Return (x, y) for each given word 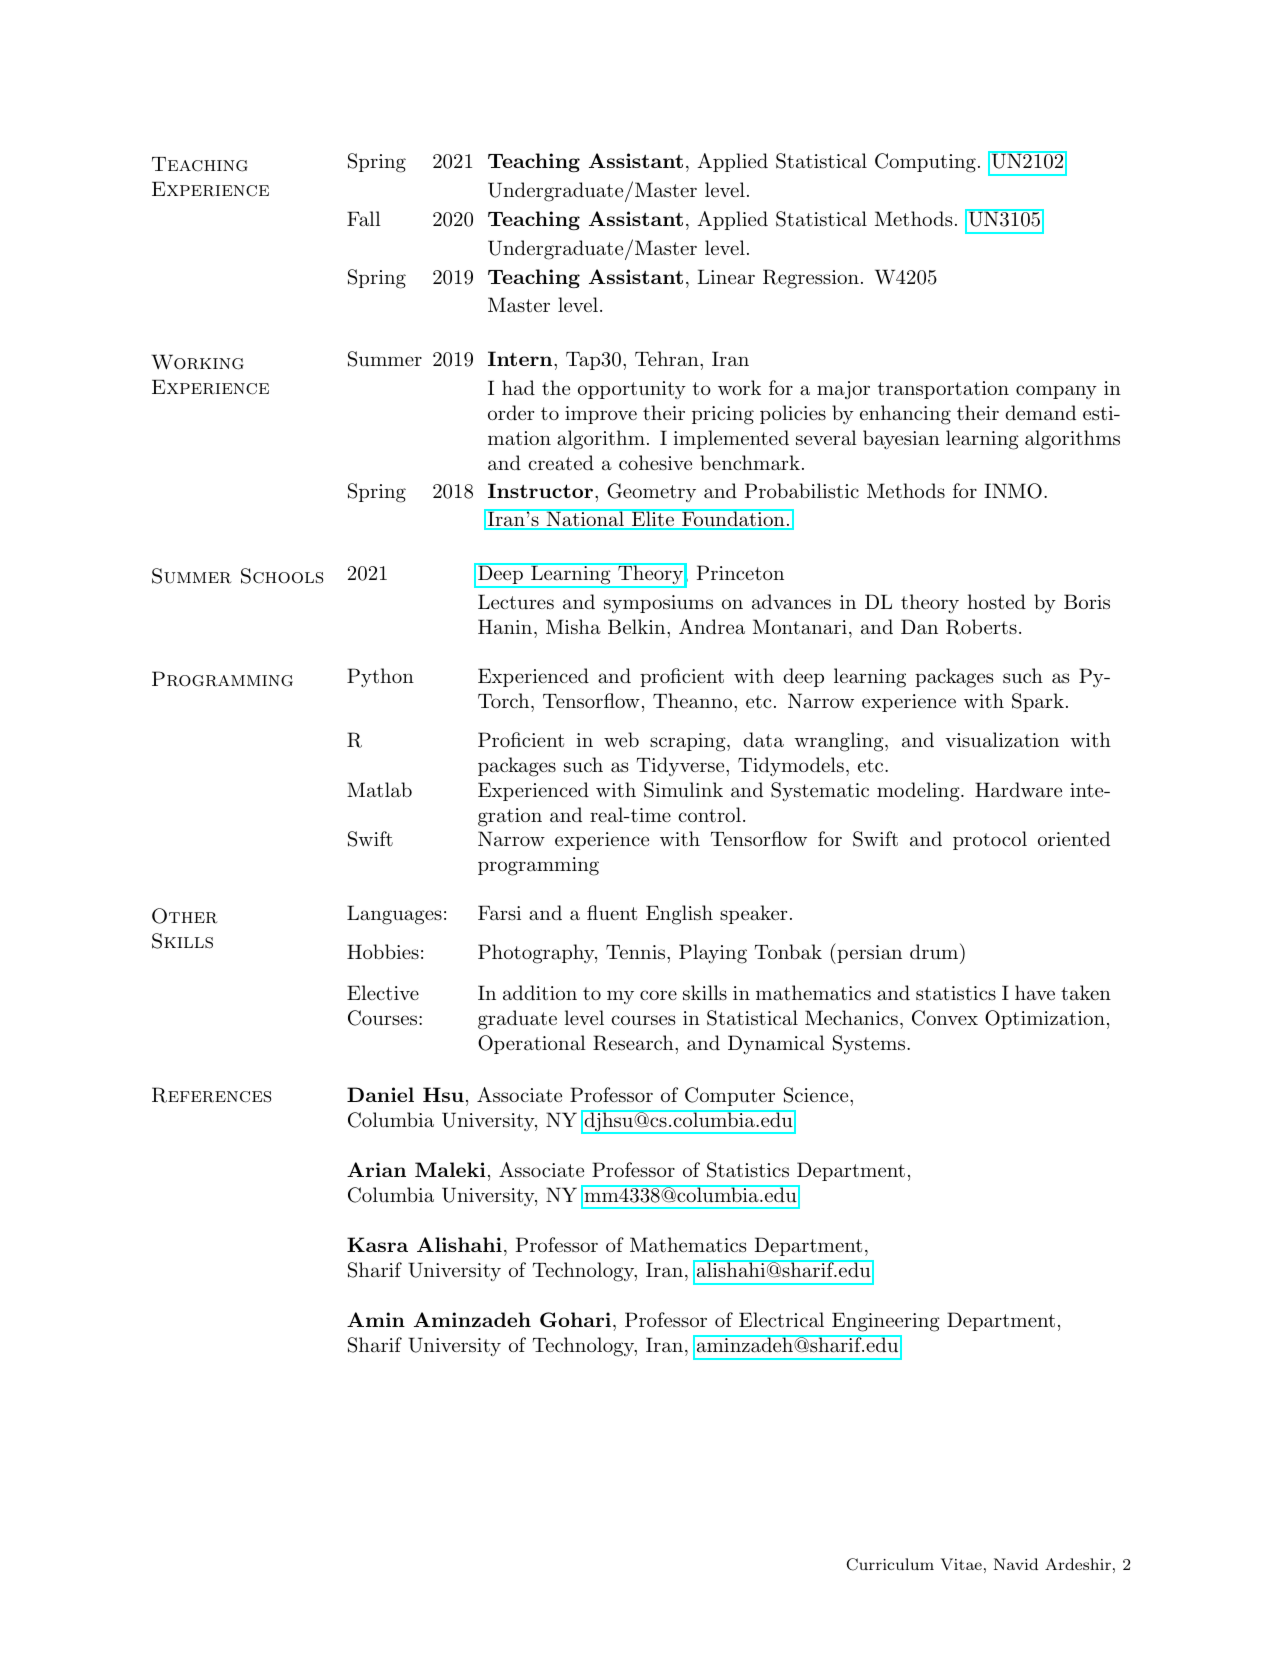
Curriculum (890, 1564)
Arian (376, 1169)
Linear (726, 276)
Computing (925, 163)
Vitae (961, 1564)
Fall (364, 218)
